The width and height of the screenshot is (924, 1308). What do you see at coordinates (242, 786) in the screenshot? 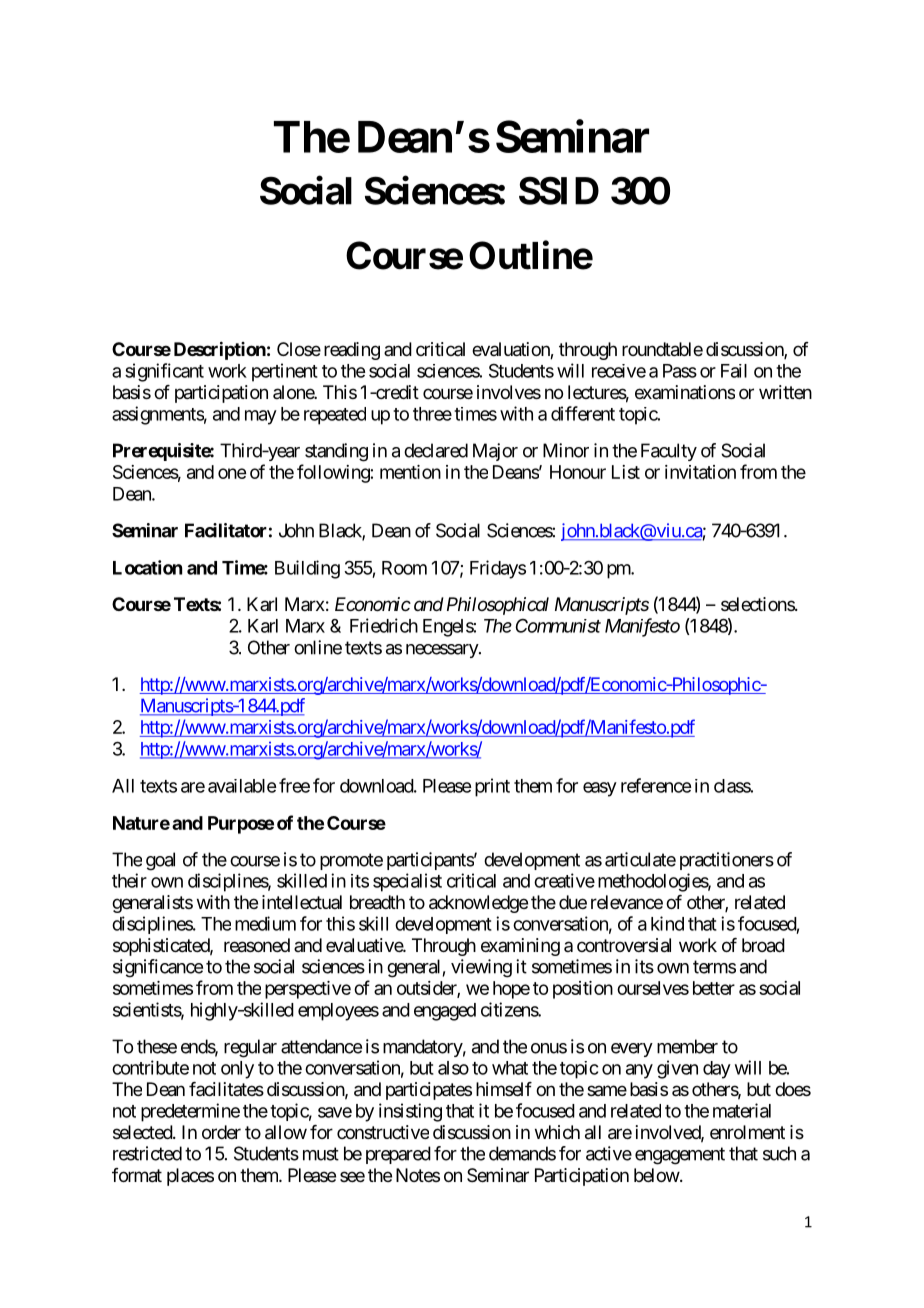
I see `available` at bounding box center [242, 786].
